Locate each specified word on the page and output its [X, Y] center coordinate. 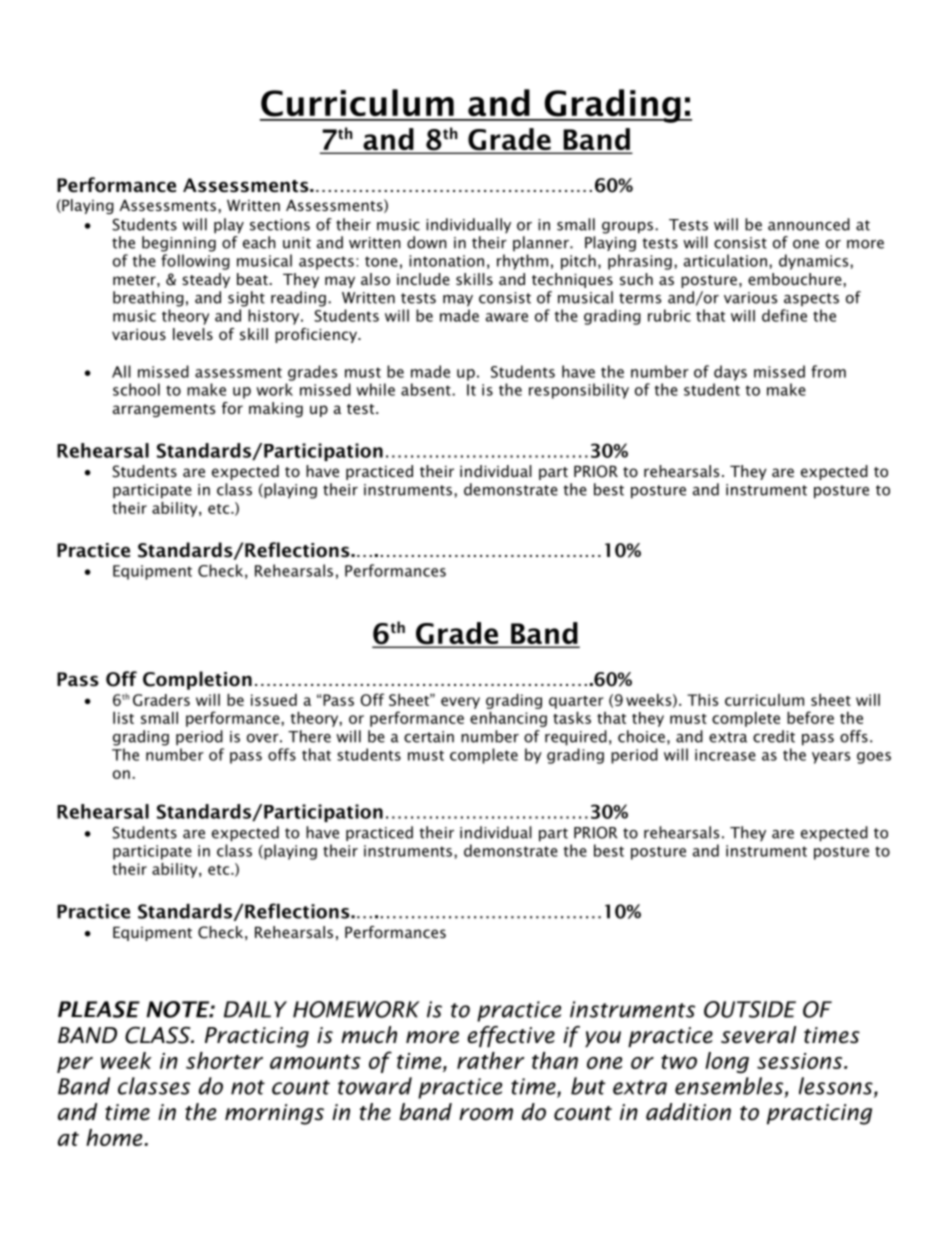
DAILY [255, 1009]
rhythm [522, 262]
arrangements [164, 410]
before [810, 717]
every [460, 703]
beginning [179, 244]
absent [427, 389]
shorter [224, 1060]
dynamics [815, 262]
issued [274, 699]
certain [429, 737]
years [831, 758]
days [730, 373]
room [486, 1114]
